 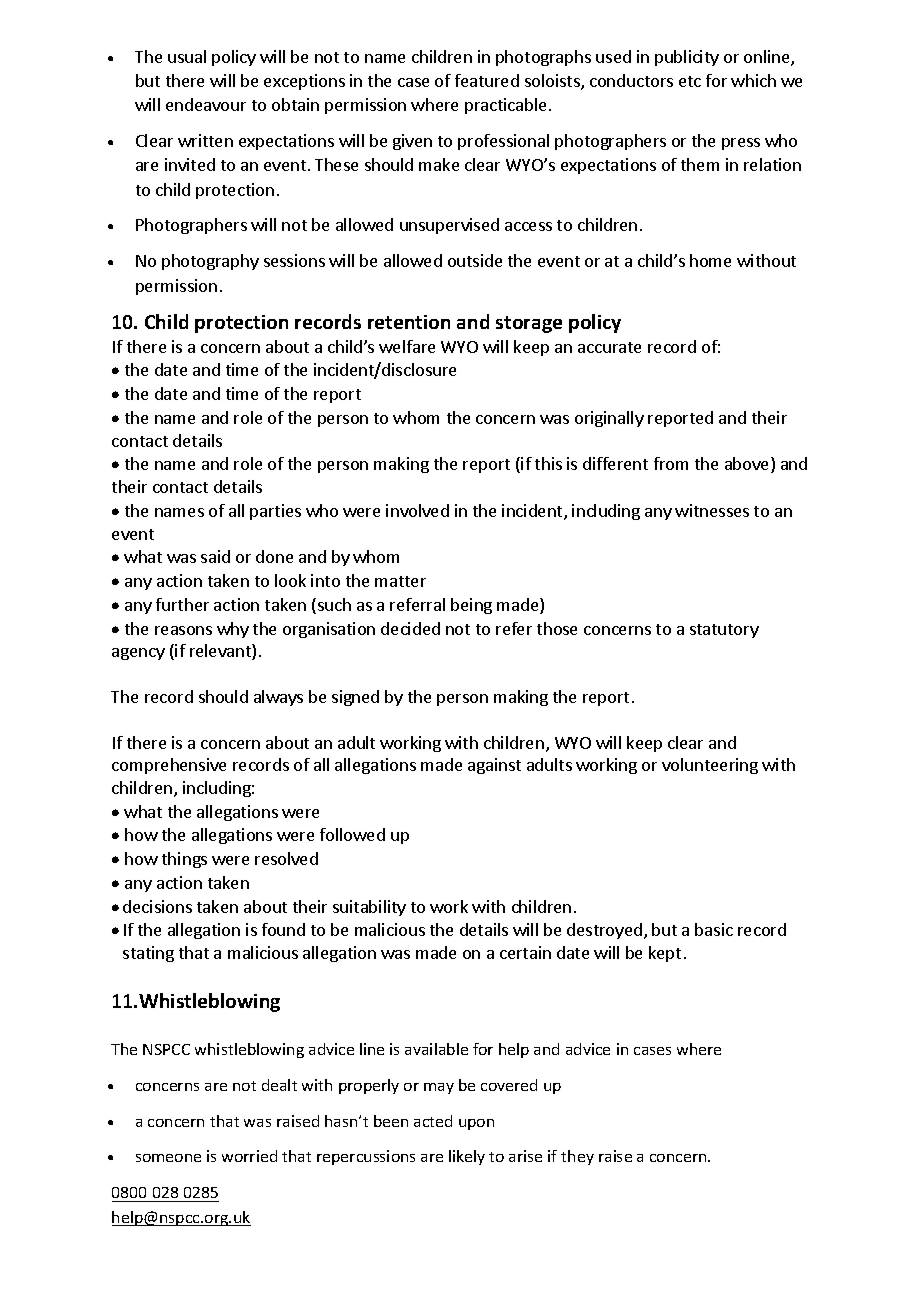 What do you see at coordinates (577, 1157) in the image?
I see `they` at bounding box center [577, 1157].
